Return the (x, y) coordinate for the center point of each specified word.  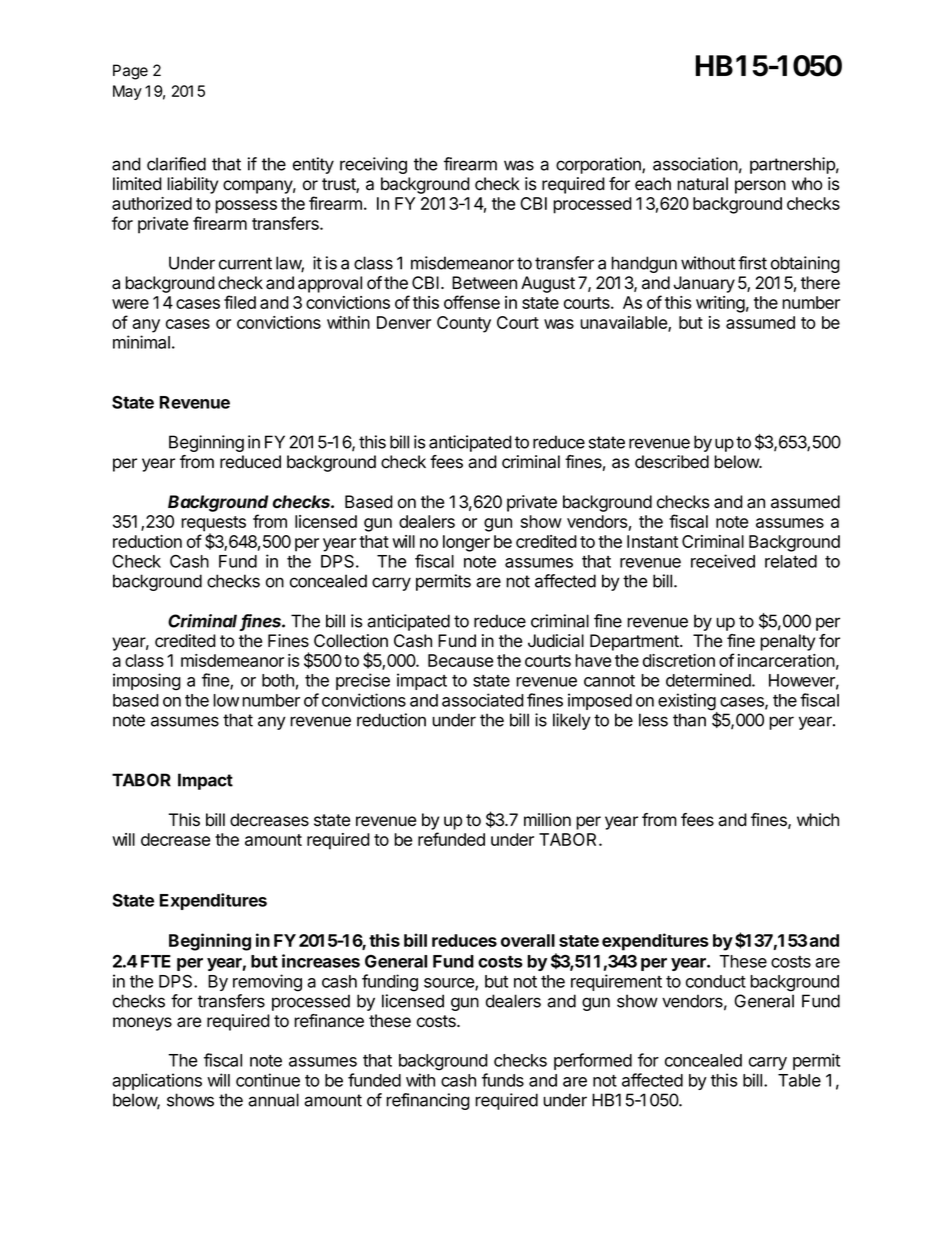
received (723, 561)
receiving (373, 165)
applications (157, 1081)
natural (702, 184)
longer (466, 543)
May (127, 92)
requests (213, 525)
